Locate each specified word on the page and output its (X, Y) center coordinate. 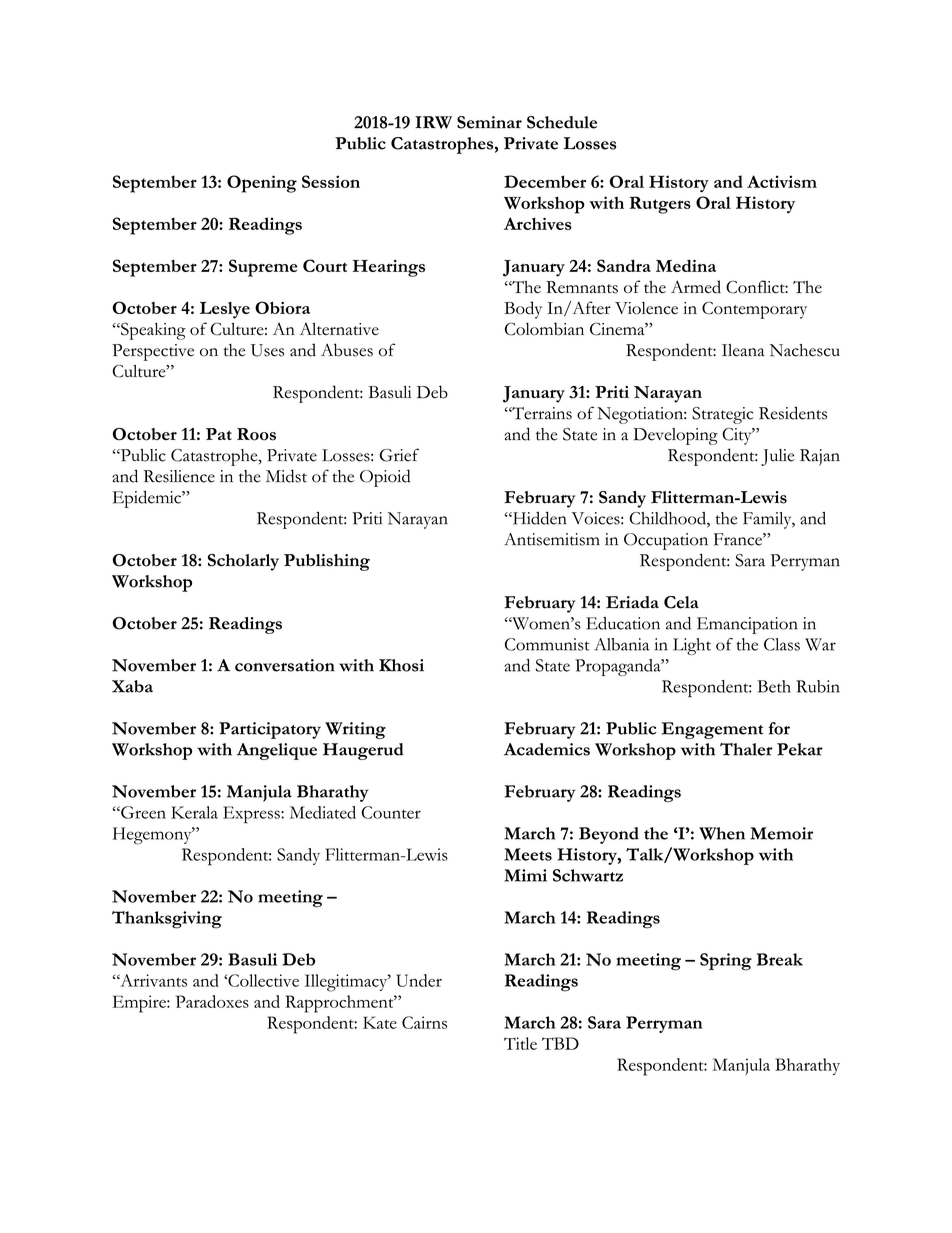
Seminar (489, 122)
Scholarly (243, 562)
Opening (262, 184)
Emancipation (747, 625)
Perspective (153, 352)
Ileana (743, 350)
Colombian (544, 329)
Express (252, 815)
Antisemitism (552, 539)
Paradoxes (212, 1001)
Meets (528, 854)
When (722, 833)
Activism (782, 181)
